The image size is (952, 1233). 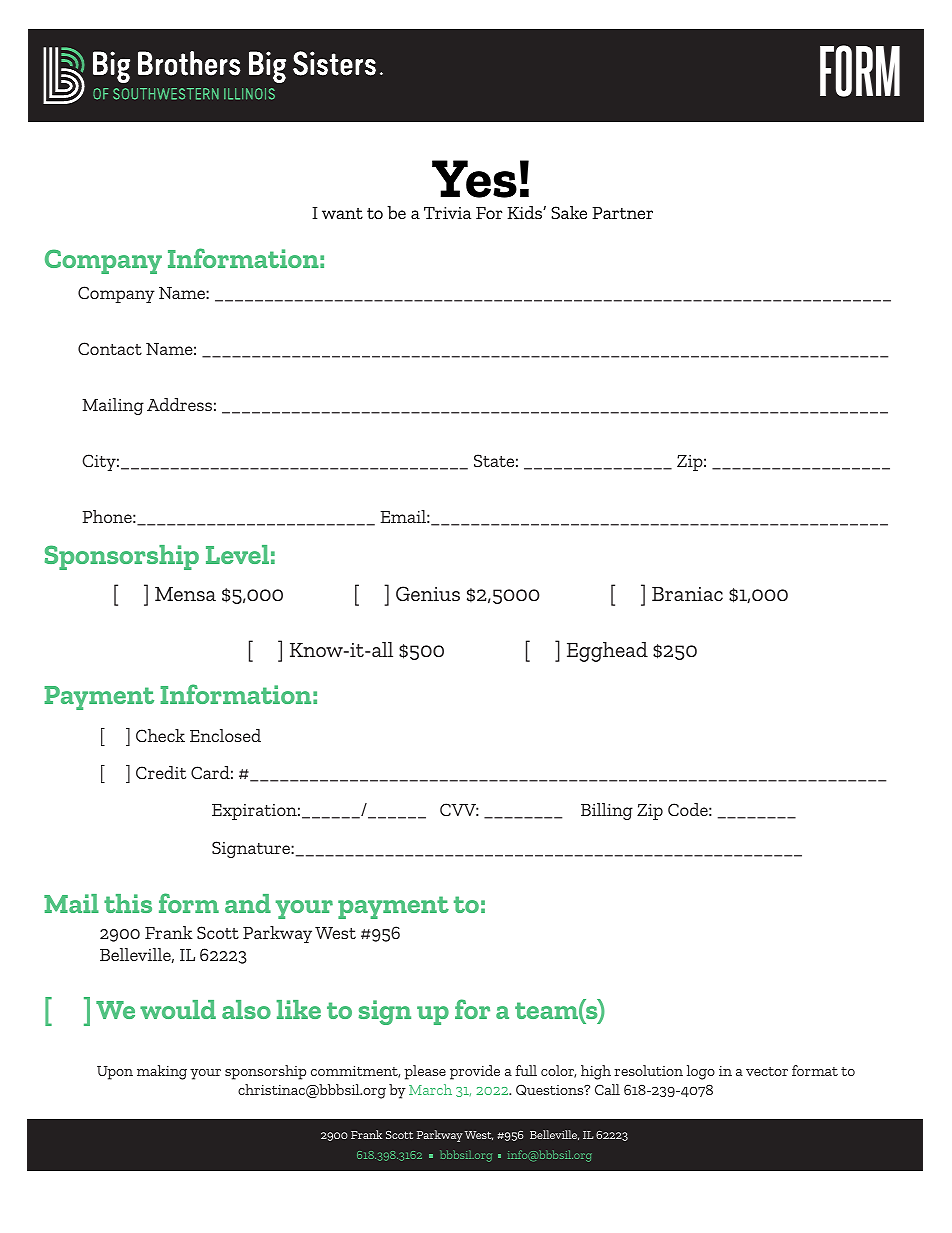 I want to click on please, so click(x=425, y=1072).
